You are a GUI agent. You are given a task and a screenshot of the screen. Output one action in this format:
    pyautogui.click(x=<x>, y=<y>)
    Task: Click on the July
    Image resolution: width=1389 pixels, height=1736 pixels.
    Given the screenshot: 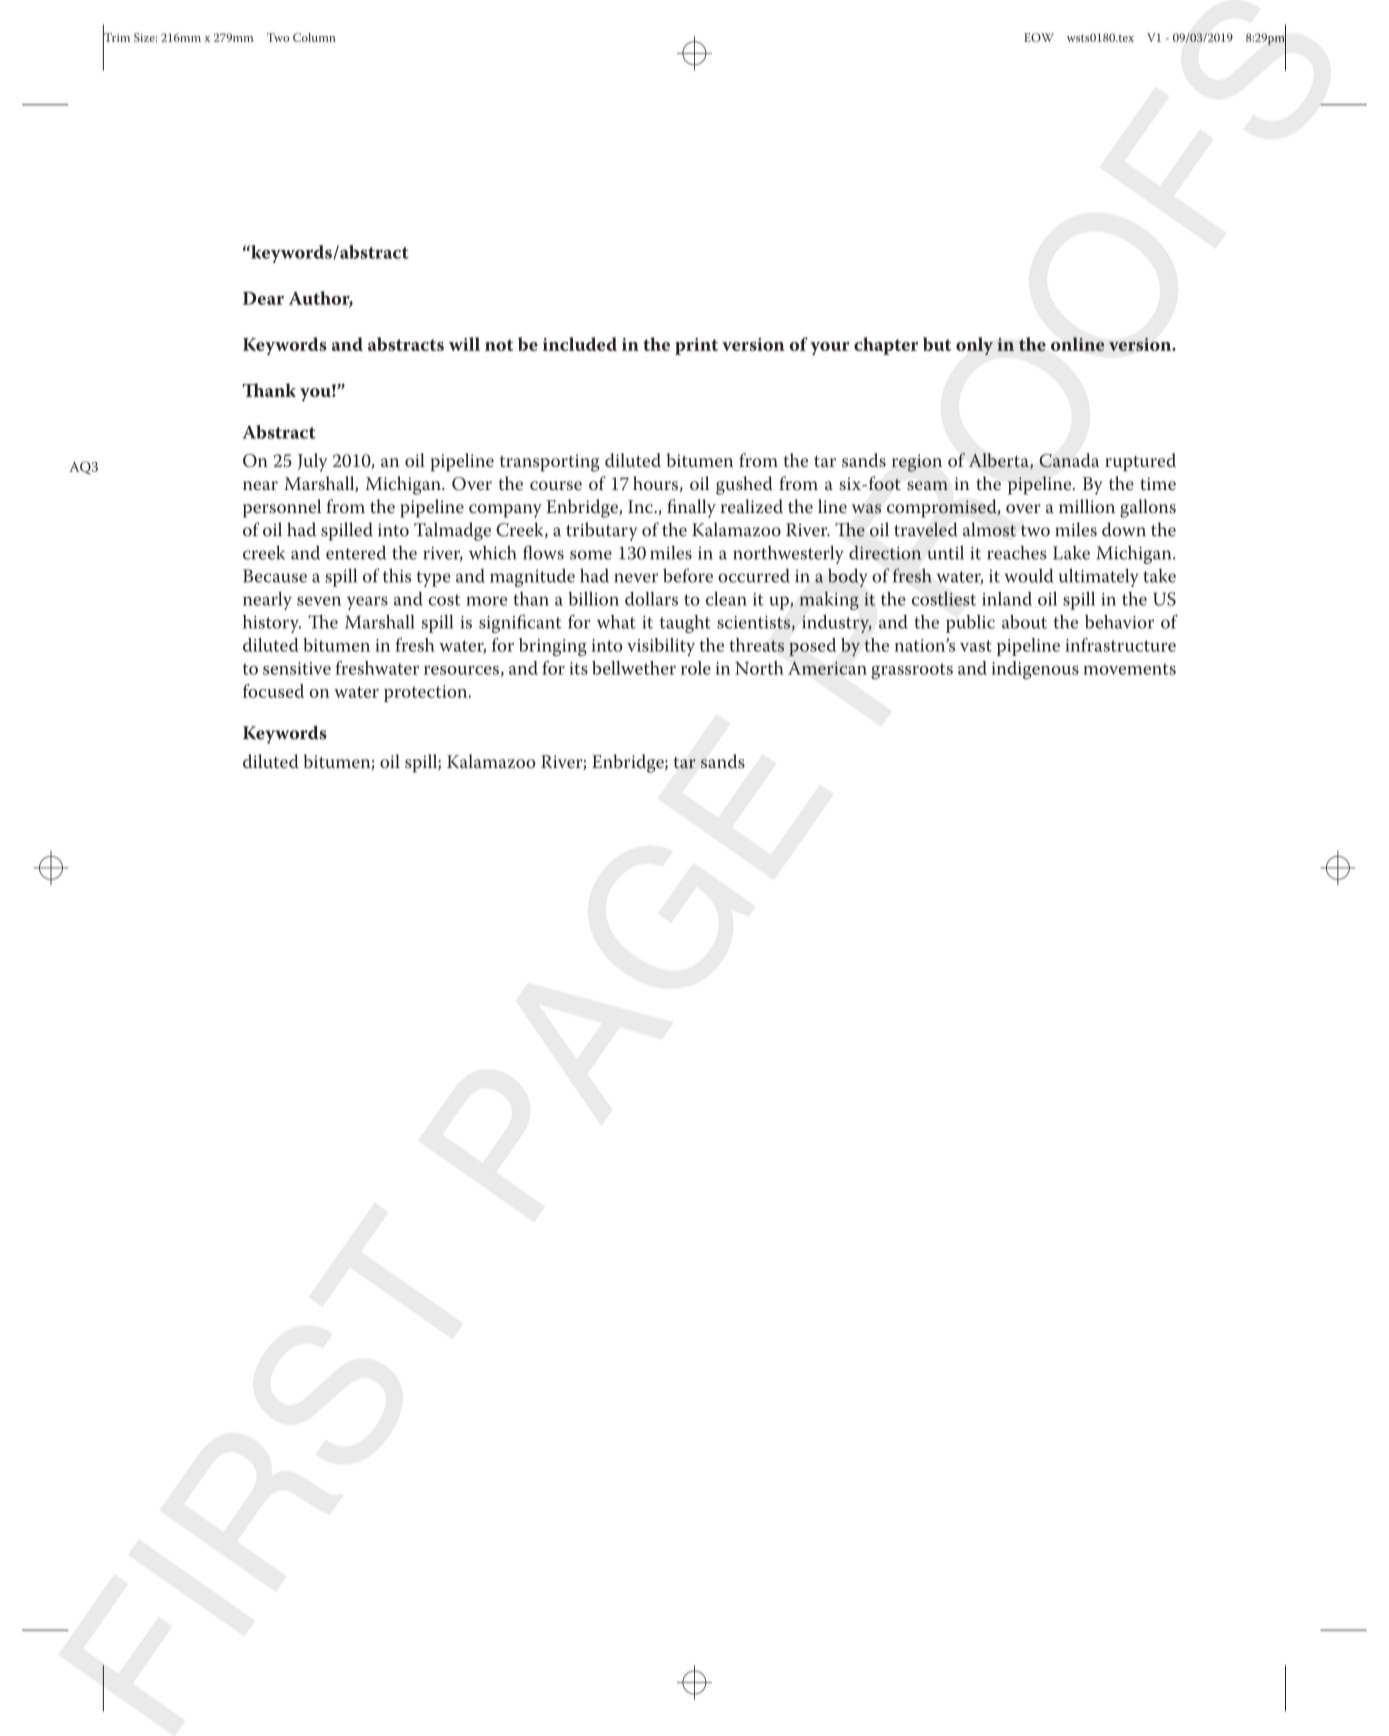 What is the action you would take?
    pyautogui.click(x=313, y=462)
